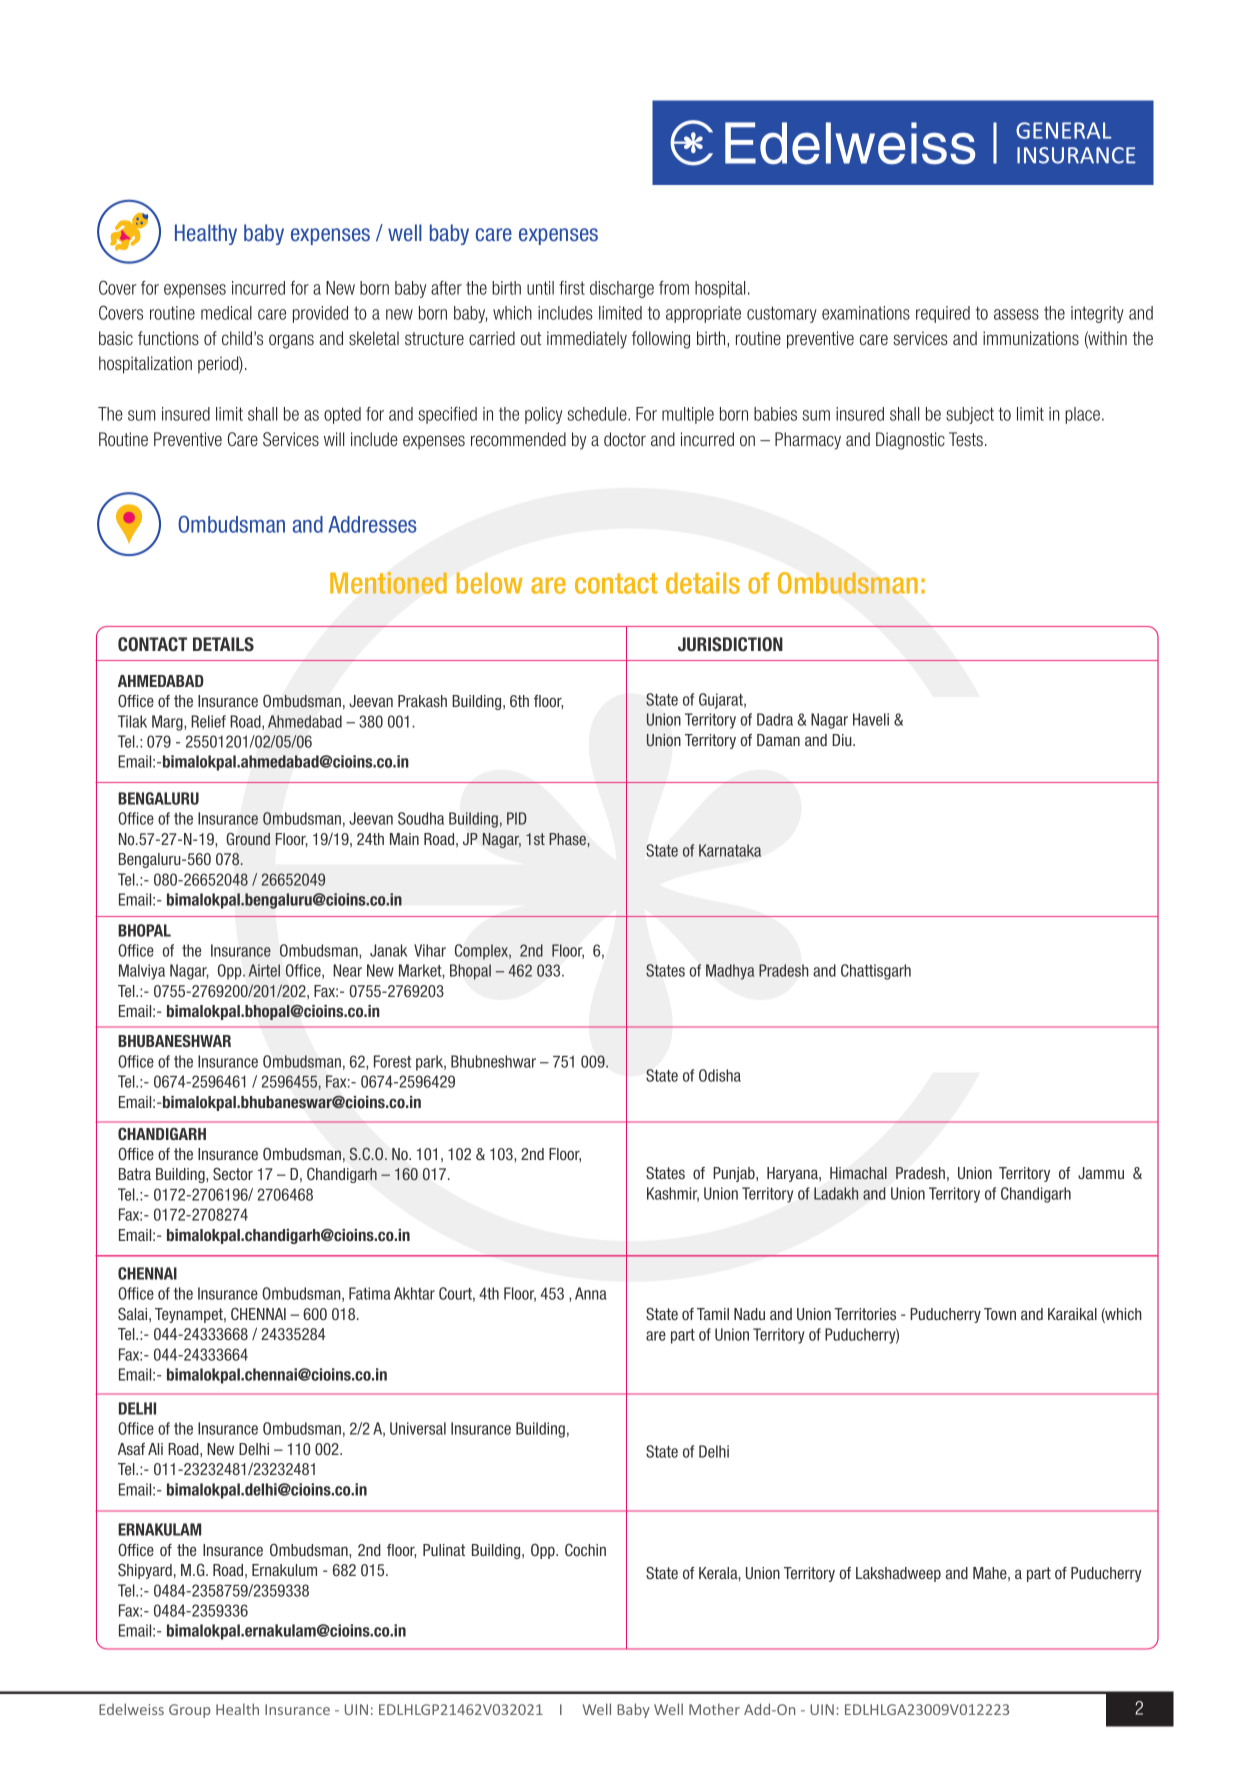  What do you see at coordinates (585, 1549) in the document?
I see `Cochin` at bounding box center [585, 1549].
